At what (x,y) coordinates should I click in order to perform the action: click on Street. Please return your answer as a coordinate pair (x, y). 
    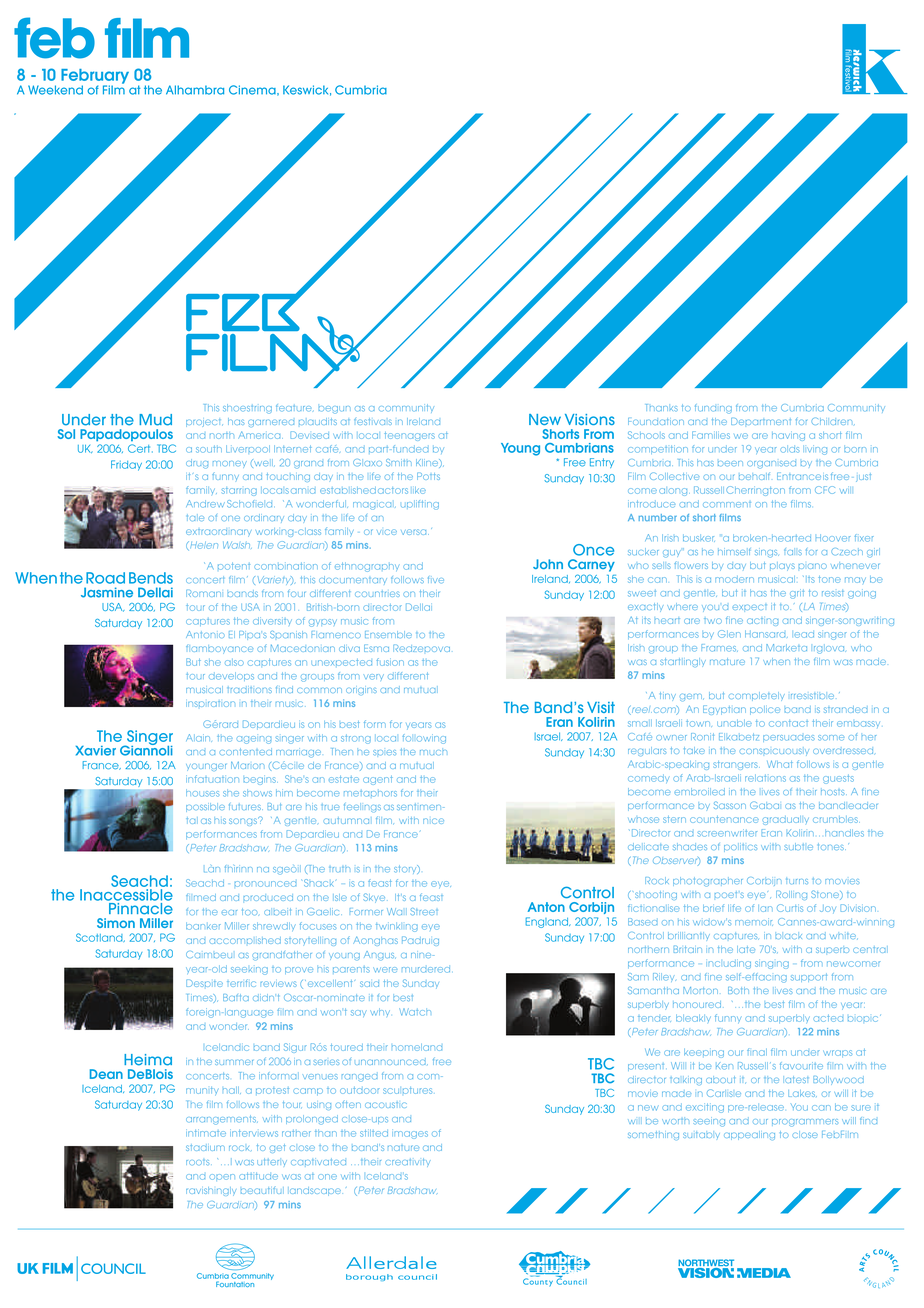
    Looking at the image, I should click on (424, 911).
